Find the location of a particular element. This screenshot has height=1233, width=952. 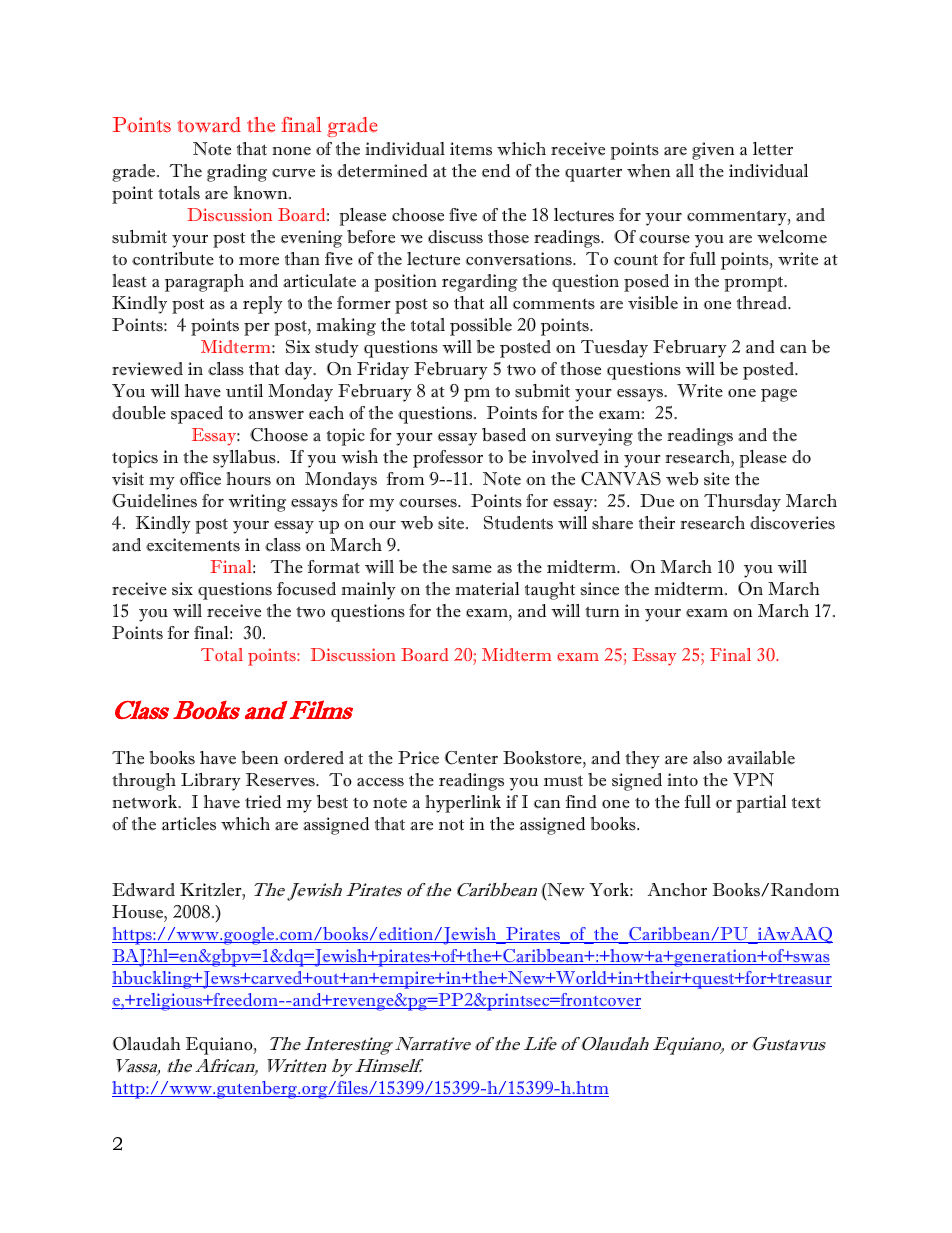

material is located at coordinates (487, 589).
